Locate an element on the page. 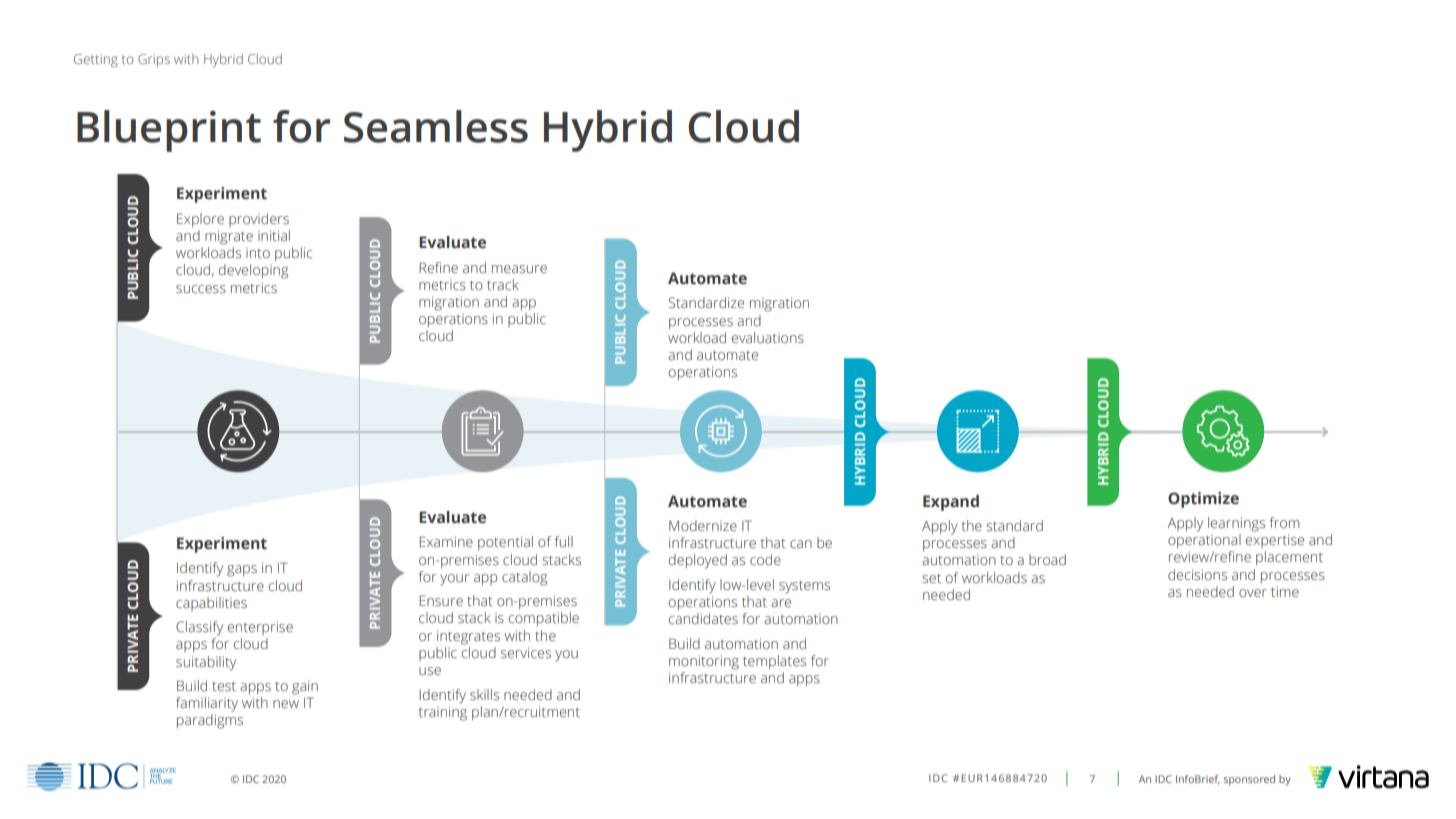 This image has height=819, width=1456. track is located at coordinates (503, 284).
